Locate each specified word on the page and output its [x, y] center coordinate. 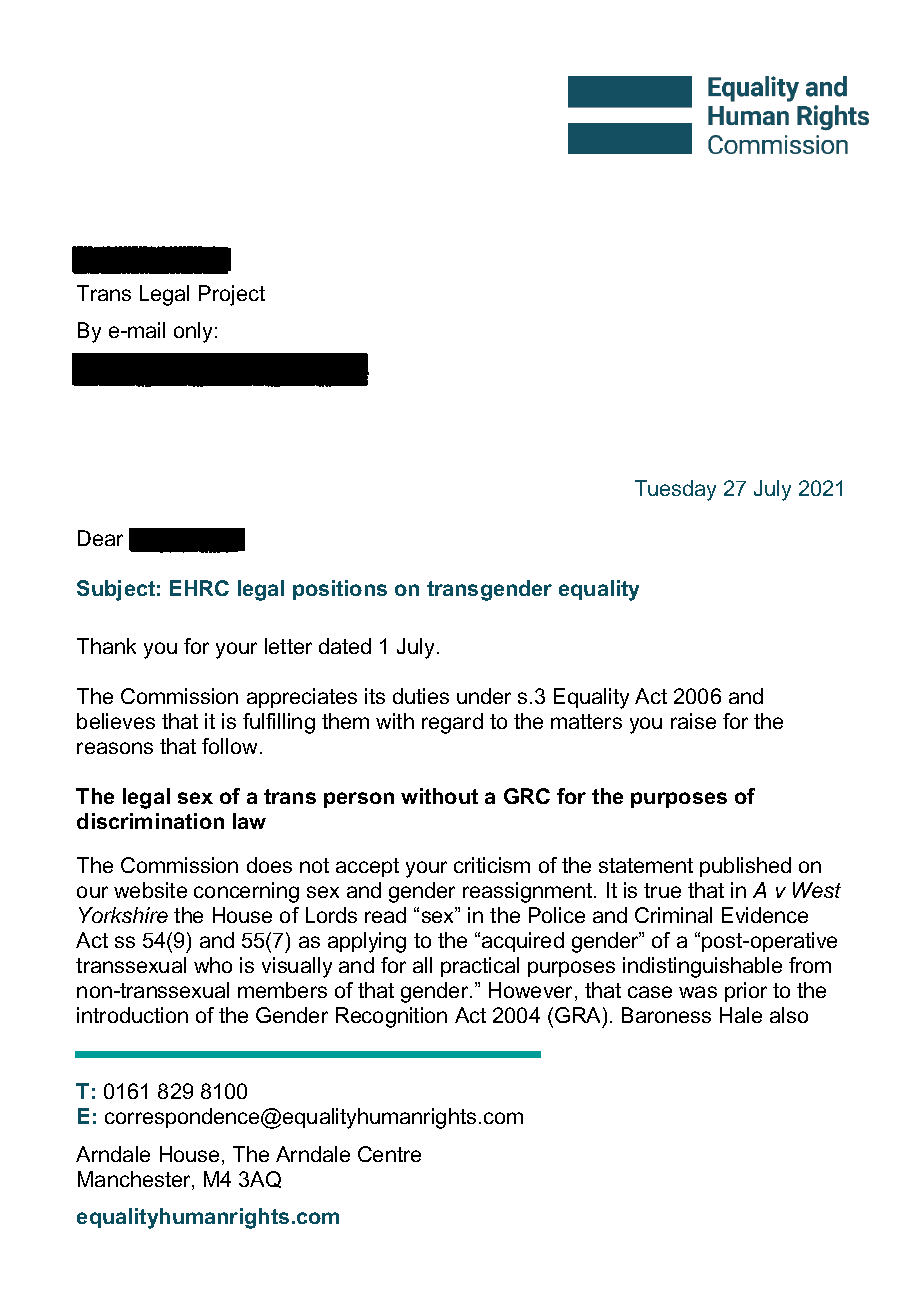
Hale [741, 1015]
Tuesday [675, 490]
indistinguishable [702, 967]
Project [232, 295]
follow [231, 746]
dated [345, 646]
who [213, 965]
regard [452, 723]
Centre [389, 1154]
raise [693, 721]
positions [340, 590]
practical [480, 967]
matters [586, 721]
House [189, 1154]
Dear [100, 538]
